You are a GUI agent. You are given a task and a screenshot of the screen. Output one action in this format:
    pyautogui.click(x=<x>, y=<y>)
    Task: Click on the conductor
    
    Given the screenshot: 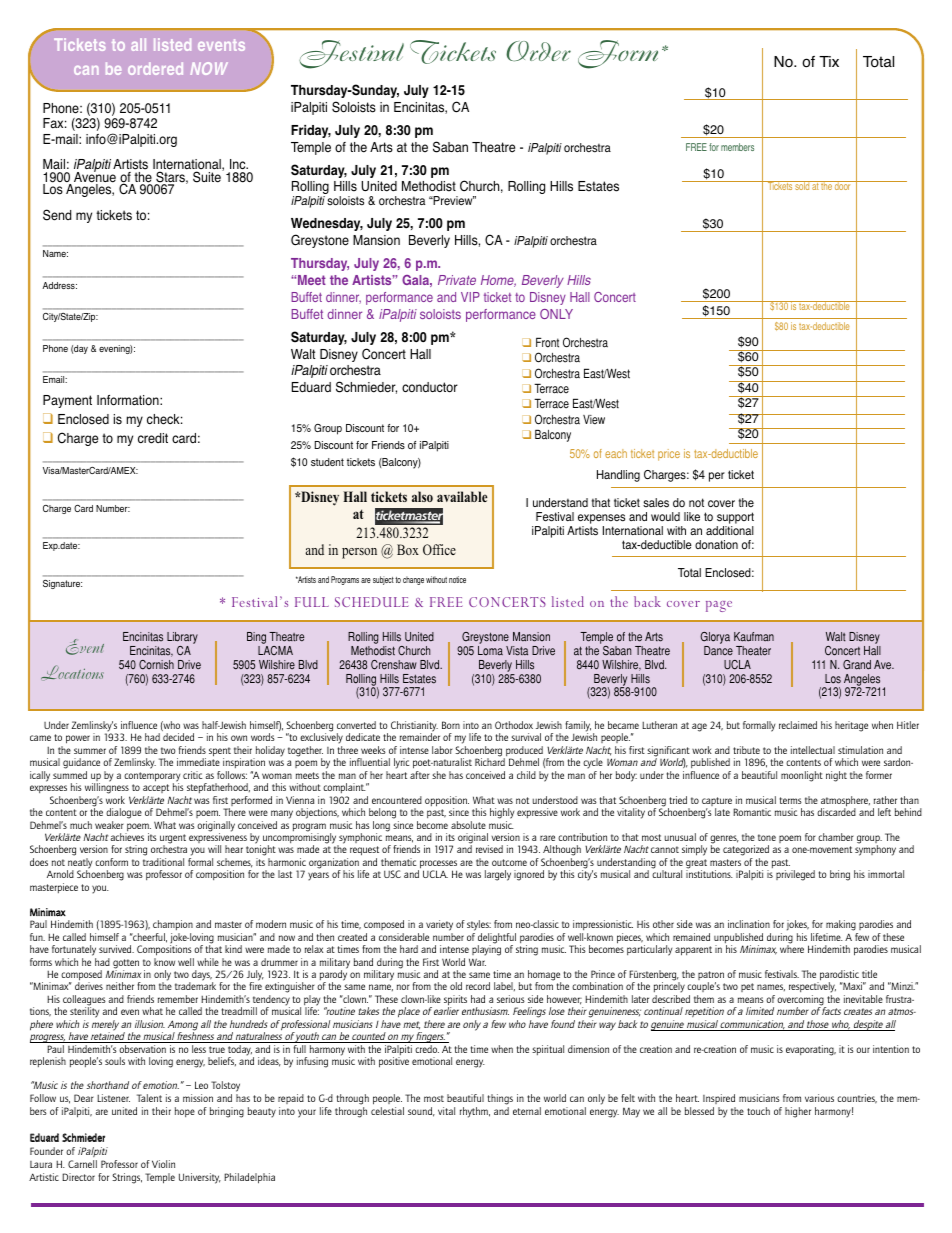 What is the action you would take?
    pyautogui.click(x=430, y=387)
